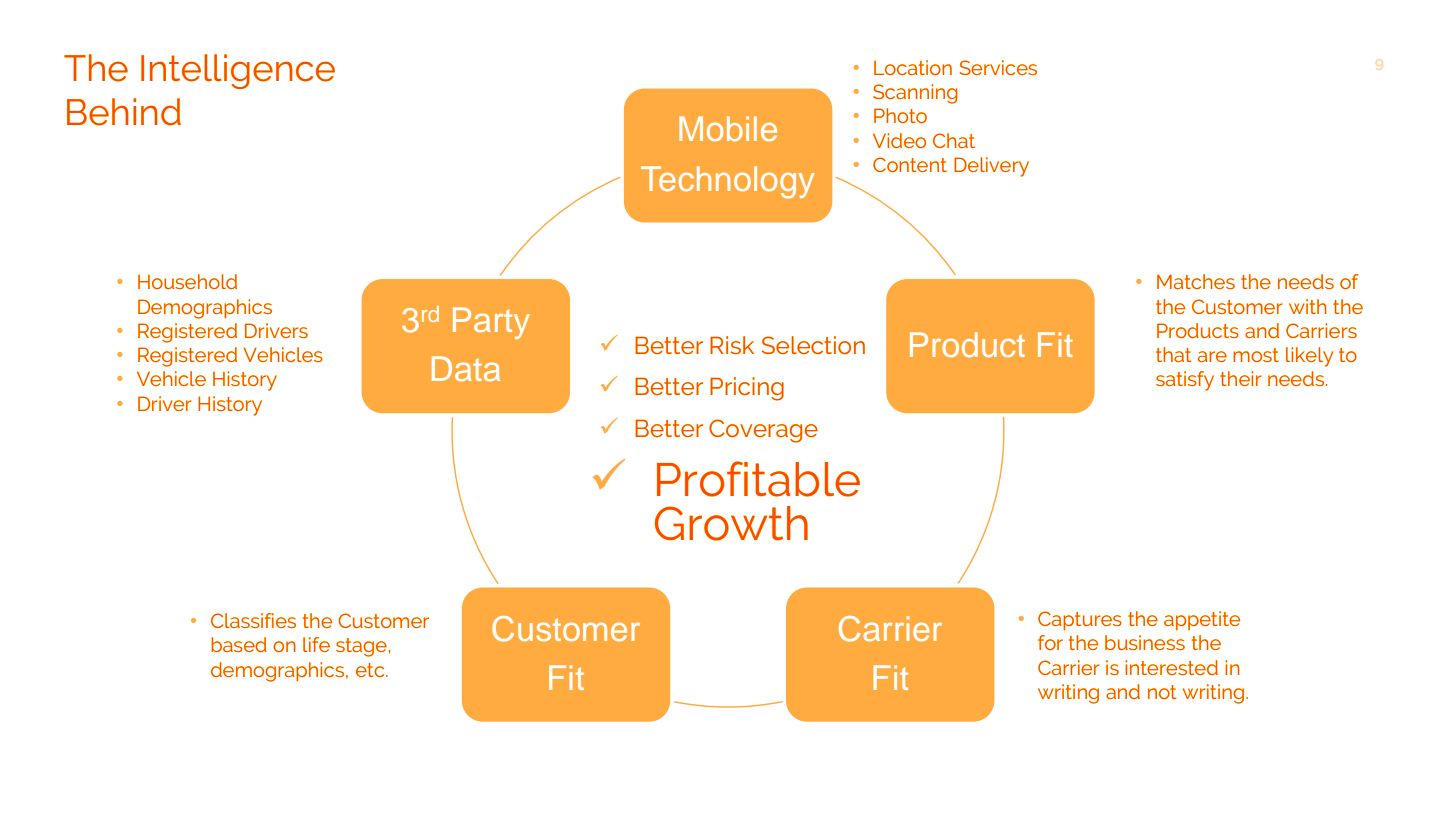 Image resolution: width=1456 pixels, height=819 pixels. Describe the element at coordinates (1050, 642) in the image. I see `for` at that location.
